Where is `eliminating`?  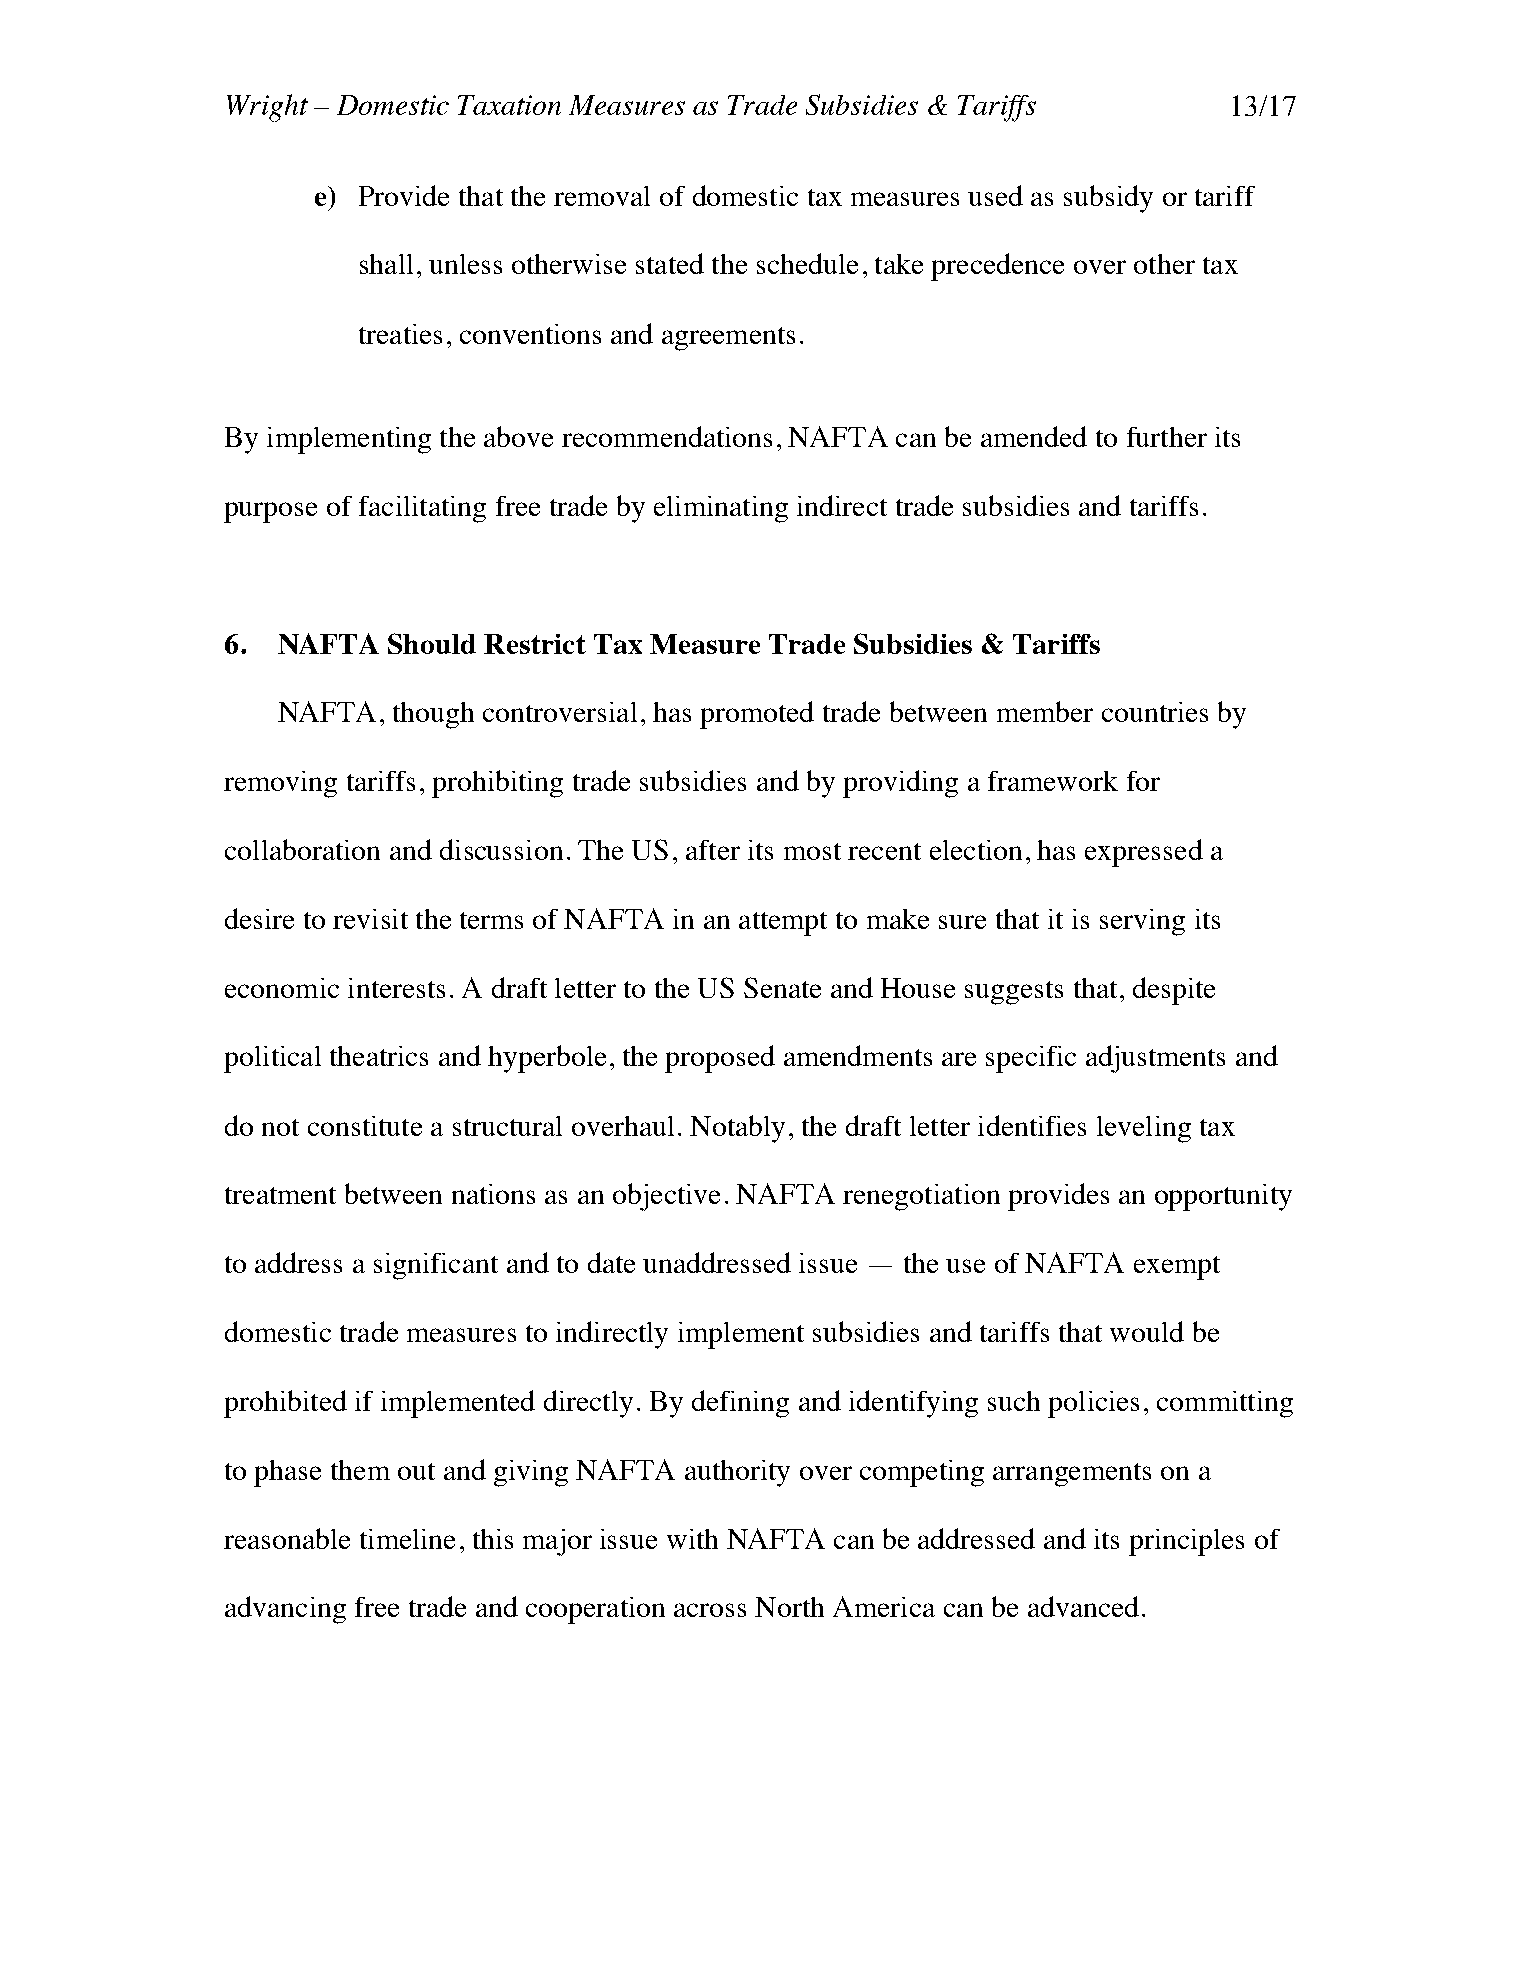 eliminating is located at coordinates (721, 509).
